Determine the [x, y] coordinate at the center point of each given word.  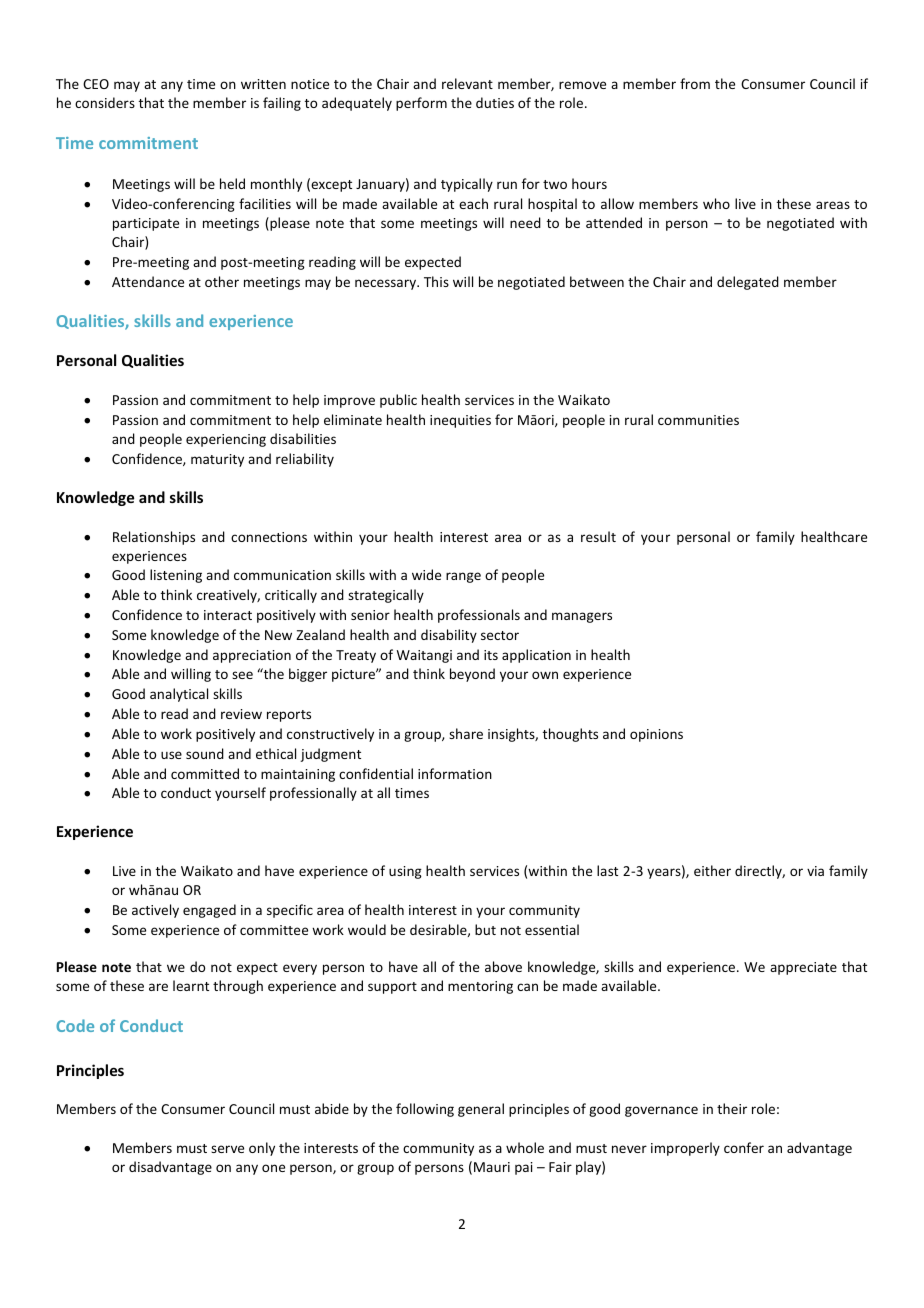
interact [228, 615]
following [425, 1110]
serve [227, 1149]
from [695, 83]
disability [449, 636]
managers [582, 617]
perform [421, 104]
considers [105, 102]
